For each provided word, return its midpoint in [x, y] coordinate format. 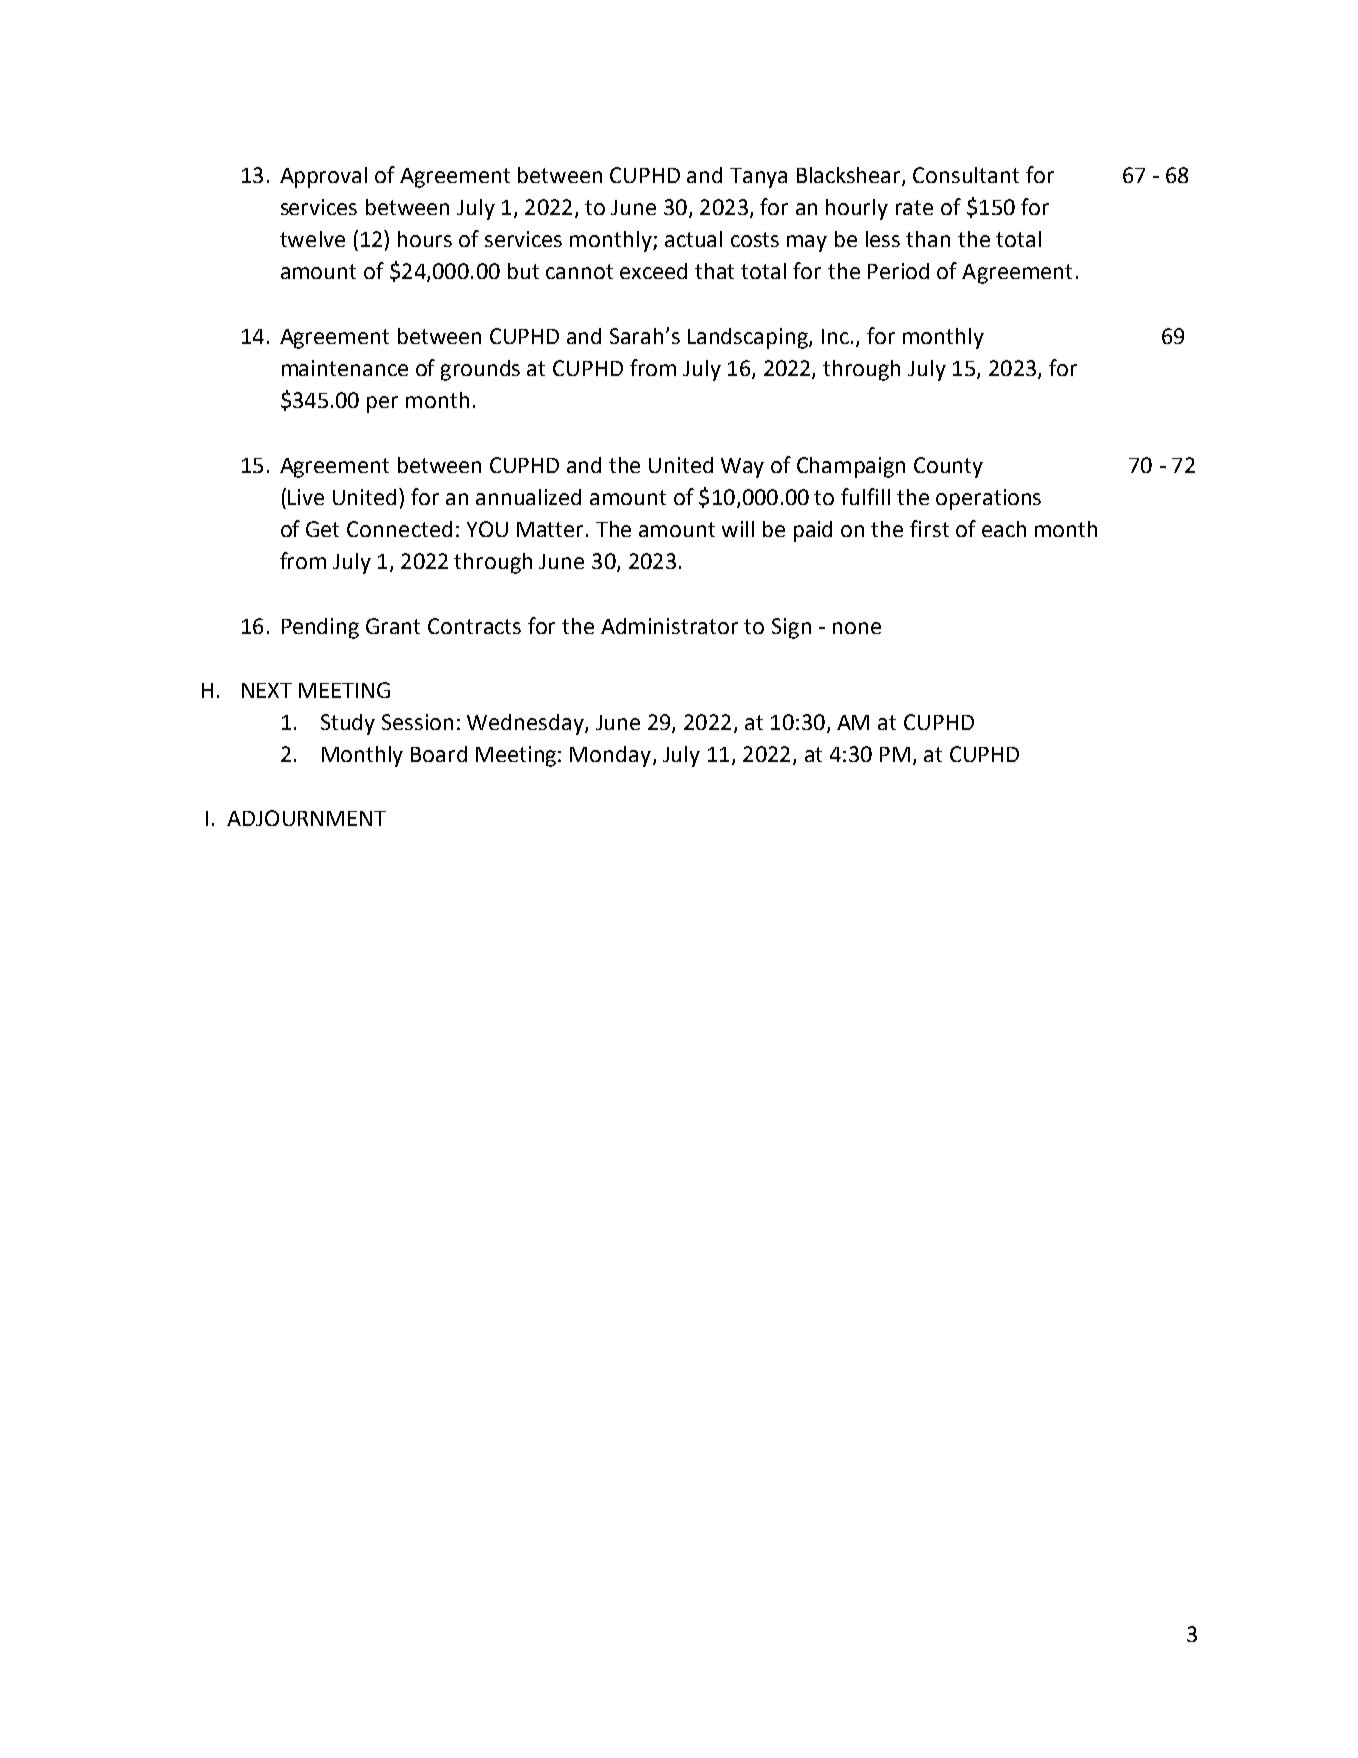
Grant [393, 626]
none [857, 628]
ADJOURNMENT [306, 818]
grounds [480, 370]
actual [693, 239]
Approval [323, 177]
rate [914, 207]
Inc [835, 336]
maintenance [345, 368]
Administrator [669, 626]
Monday [612, 756]
